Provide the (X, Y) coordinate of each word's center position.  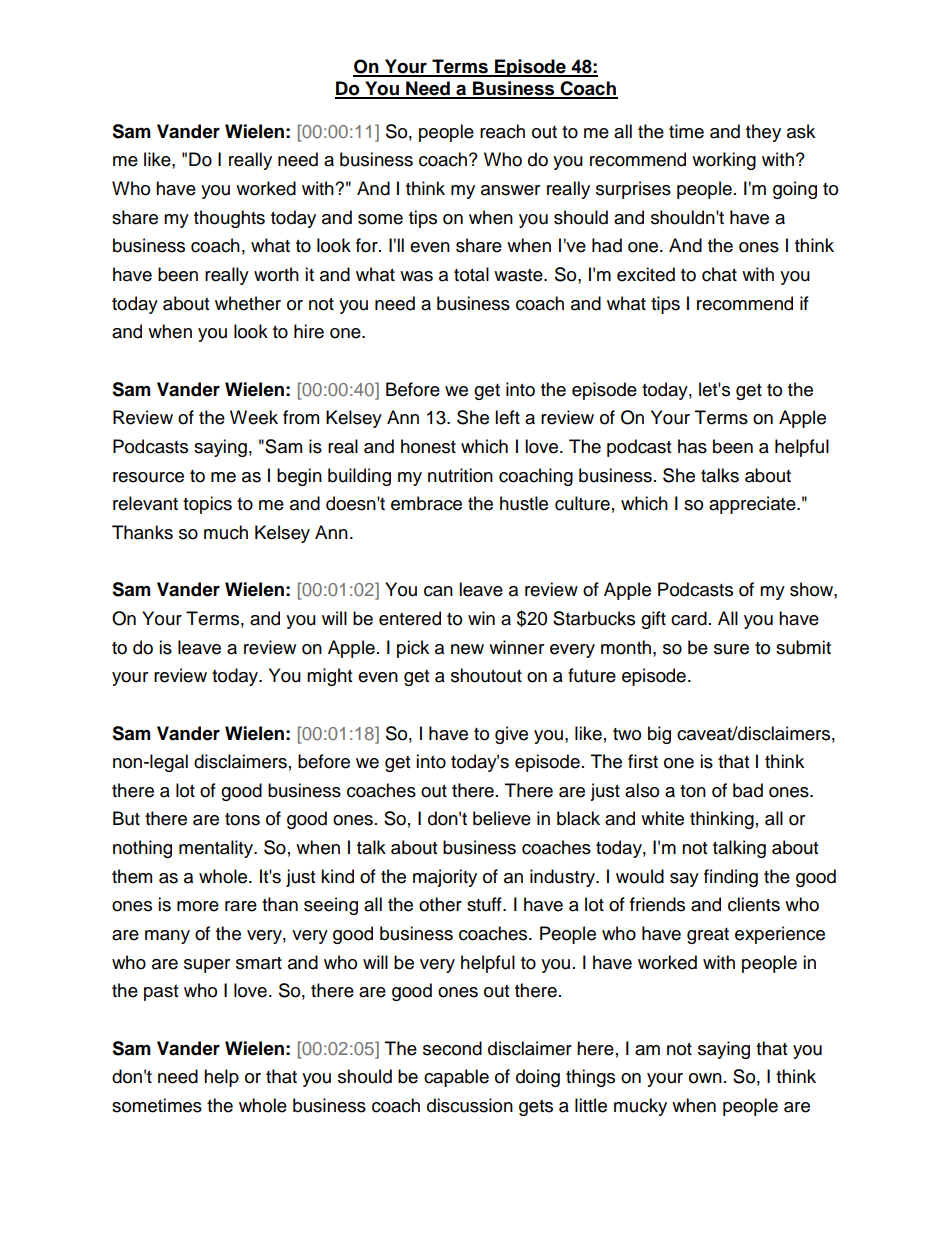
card (689, 618)
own (705, 1078)
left (507, 417)
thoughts (229, 219)
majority (445, 878)
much (226, 532)
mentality (217, 849)
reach (502, 131)
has (692, 446)
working (724, 161)
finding (731, 878)
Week (254, 417)
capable (456, 1078)
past (161, 993)
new (467, 649)
